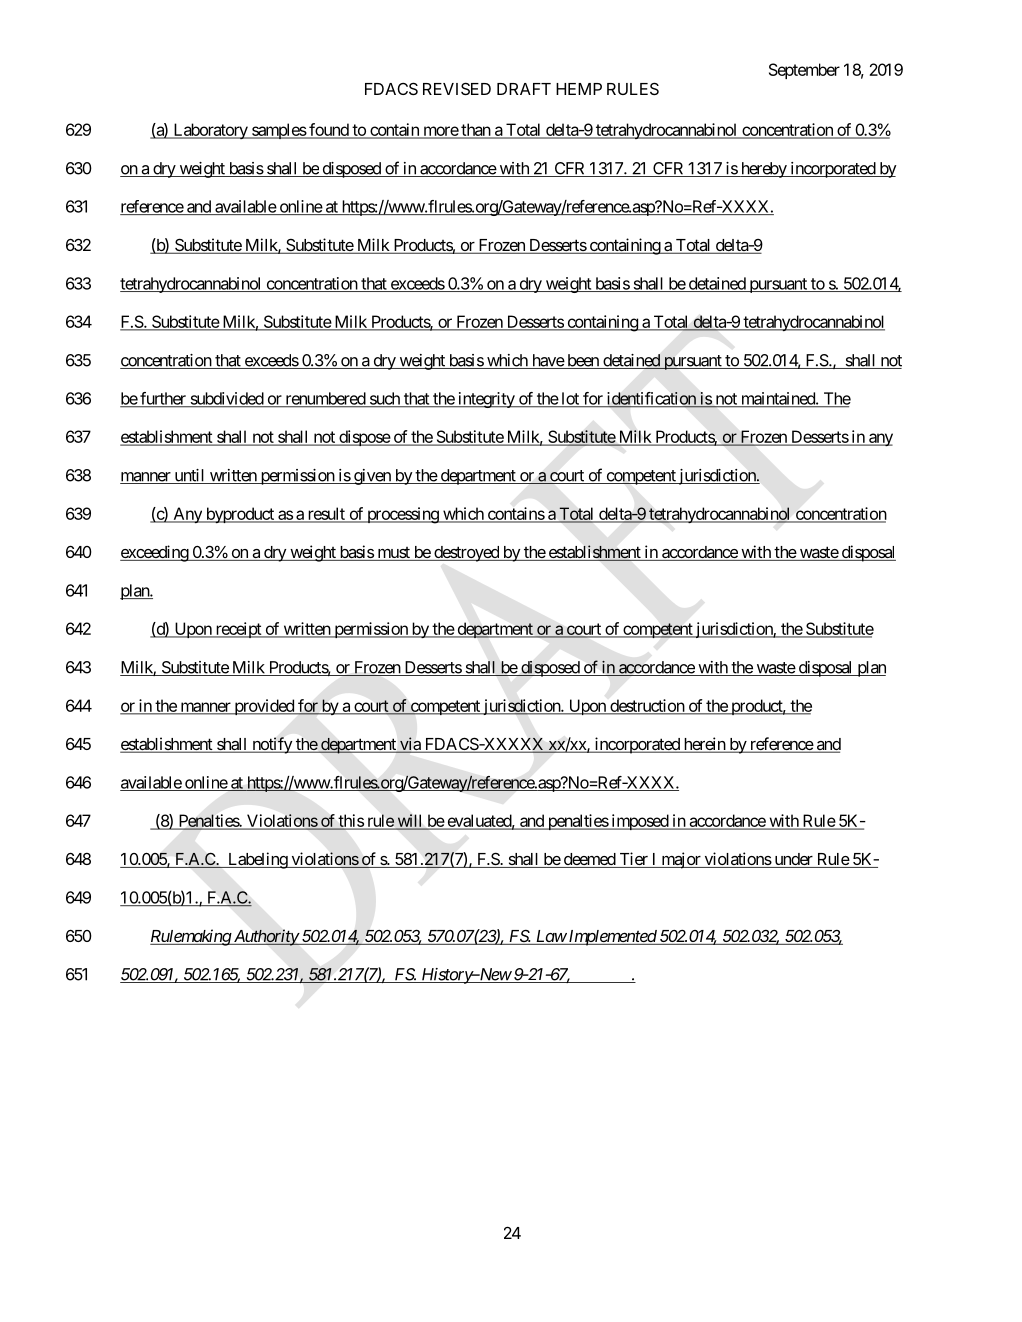  What do you see at coordinates (804, 71) in the page?
I see `September` at bounding box center [804, 71].
